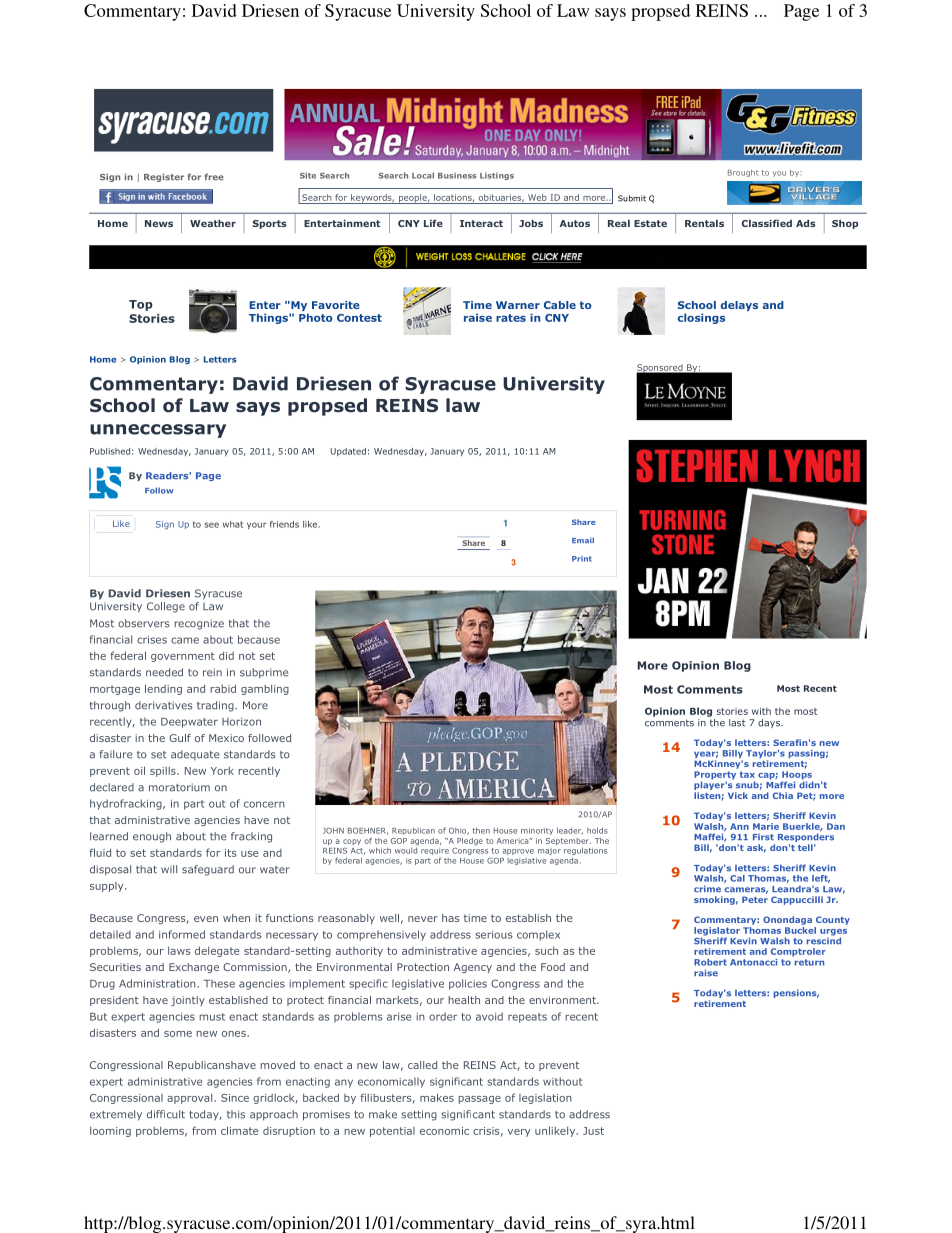 The width and height of the document is (952, 1233). I want to click on Peter, so click(755, 899).
